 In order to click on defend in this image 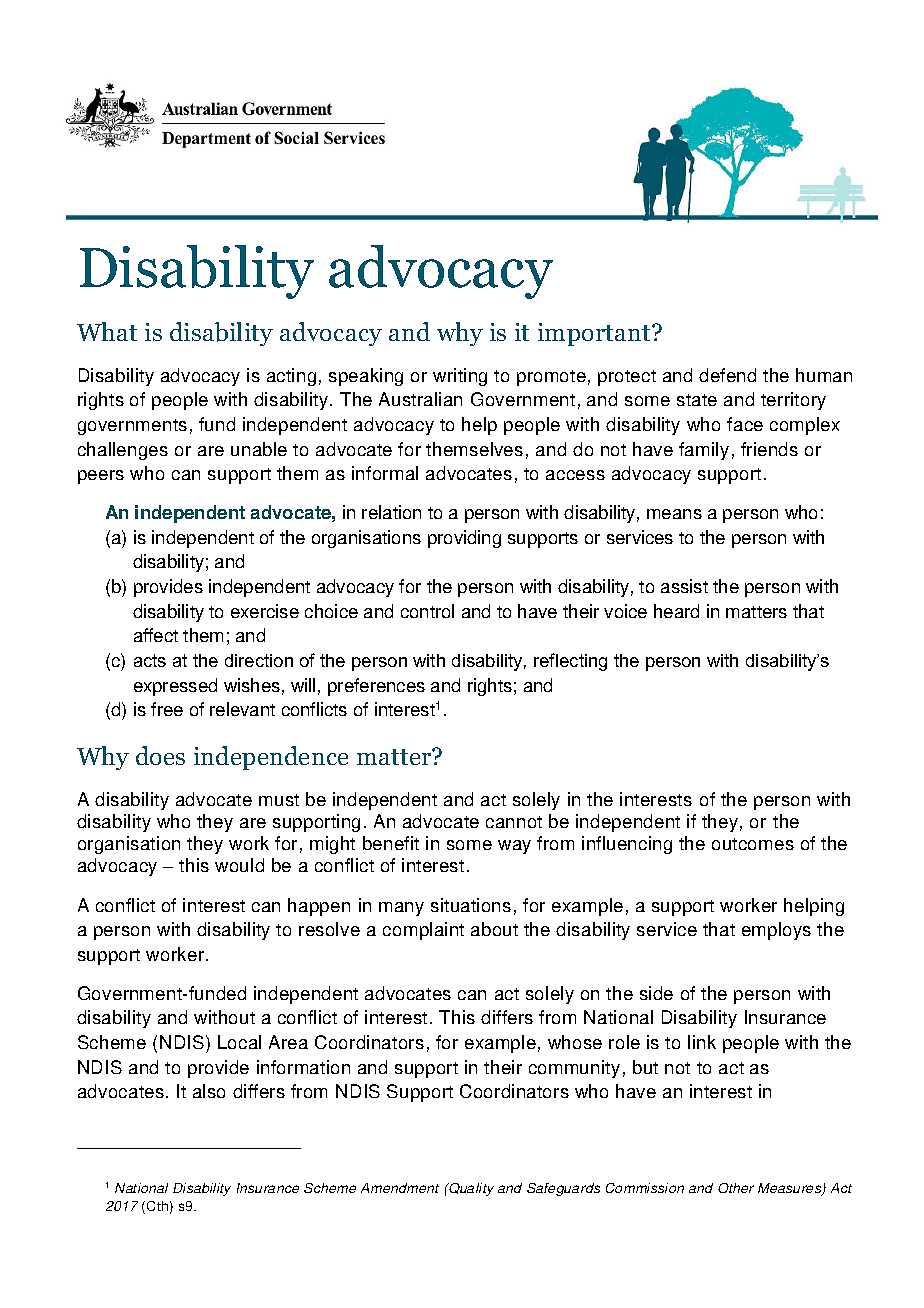, I will do `click(727, 375)`.
